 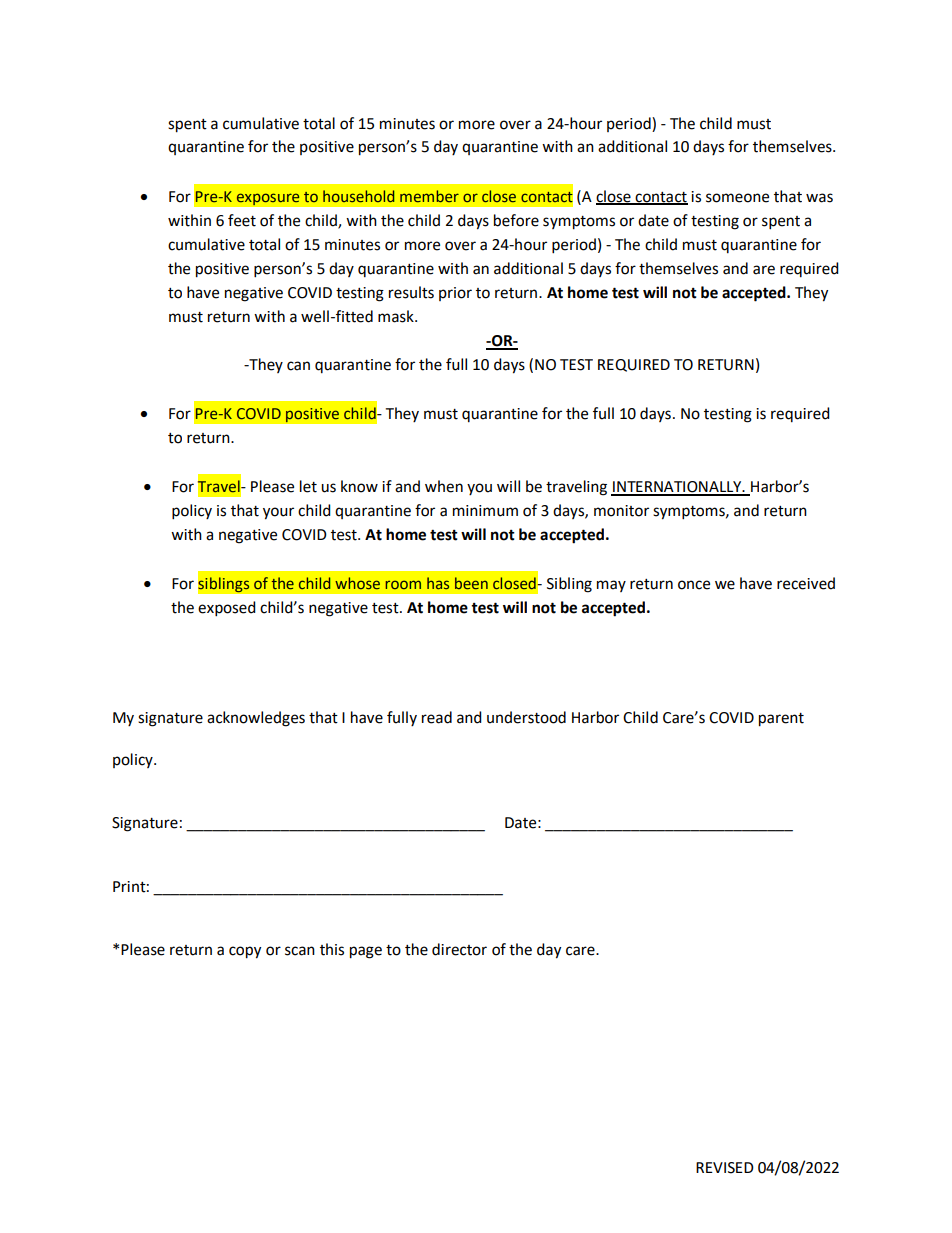 I want to click on exposure, so click(x=268, y=199).
